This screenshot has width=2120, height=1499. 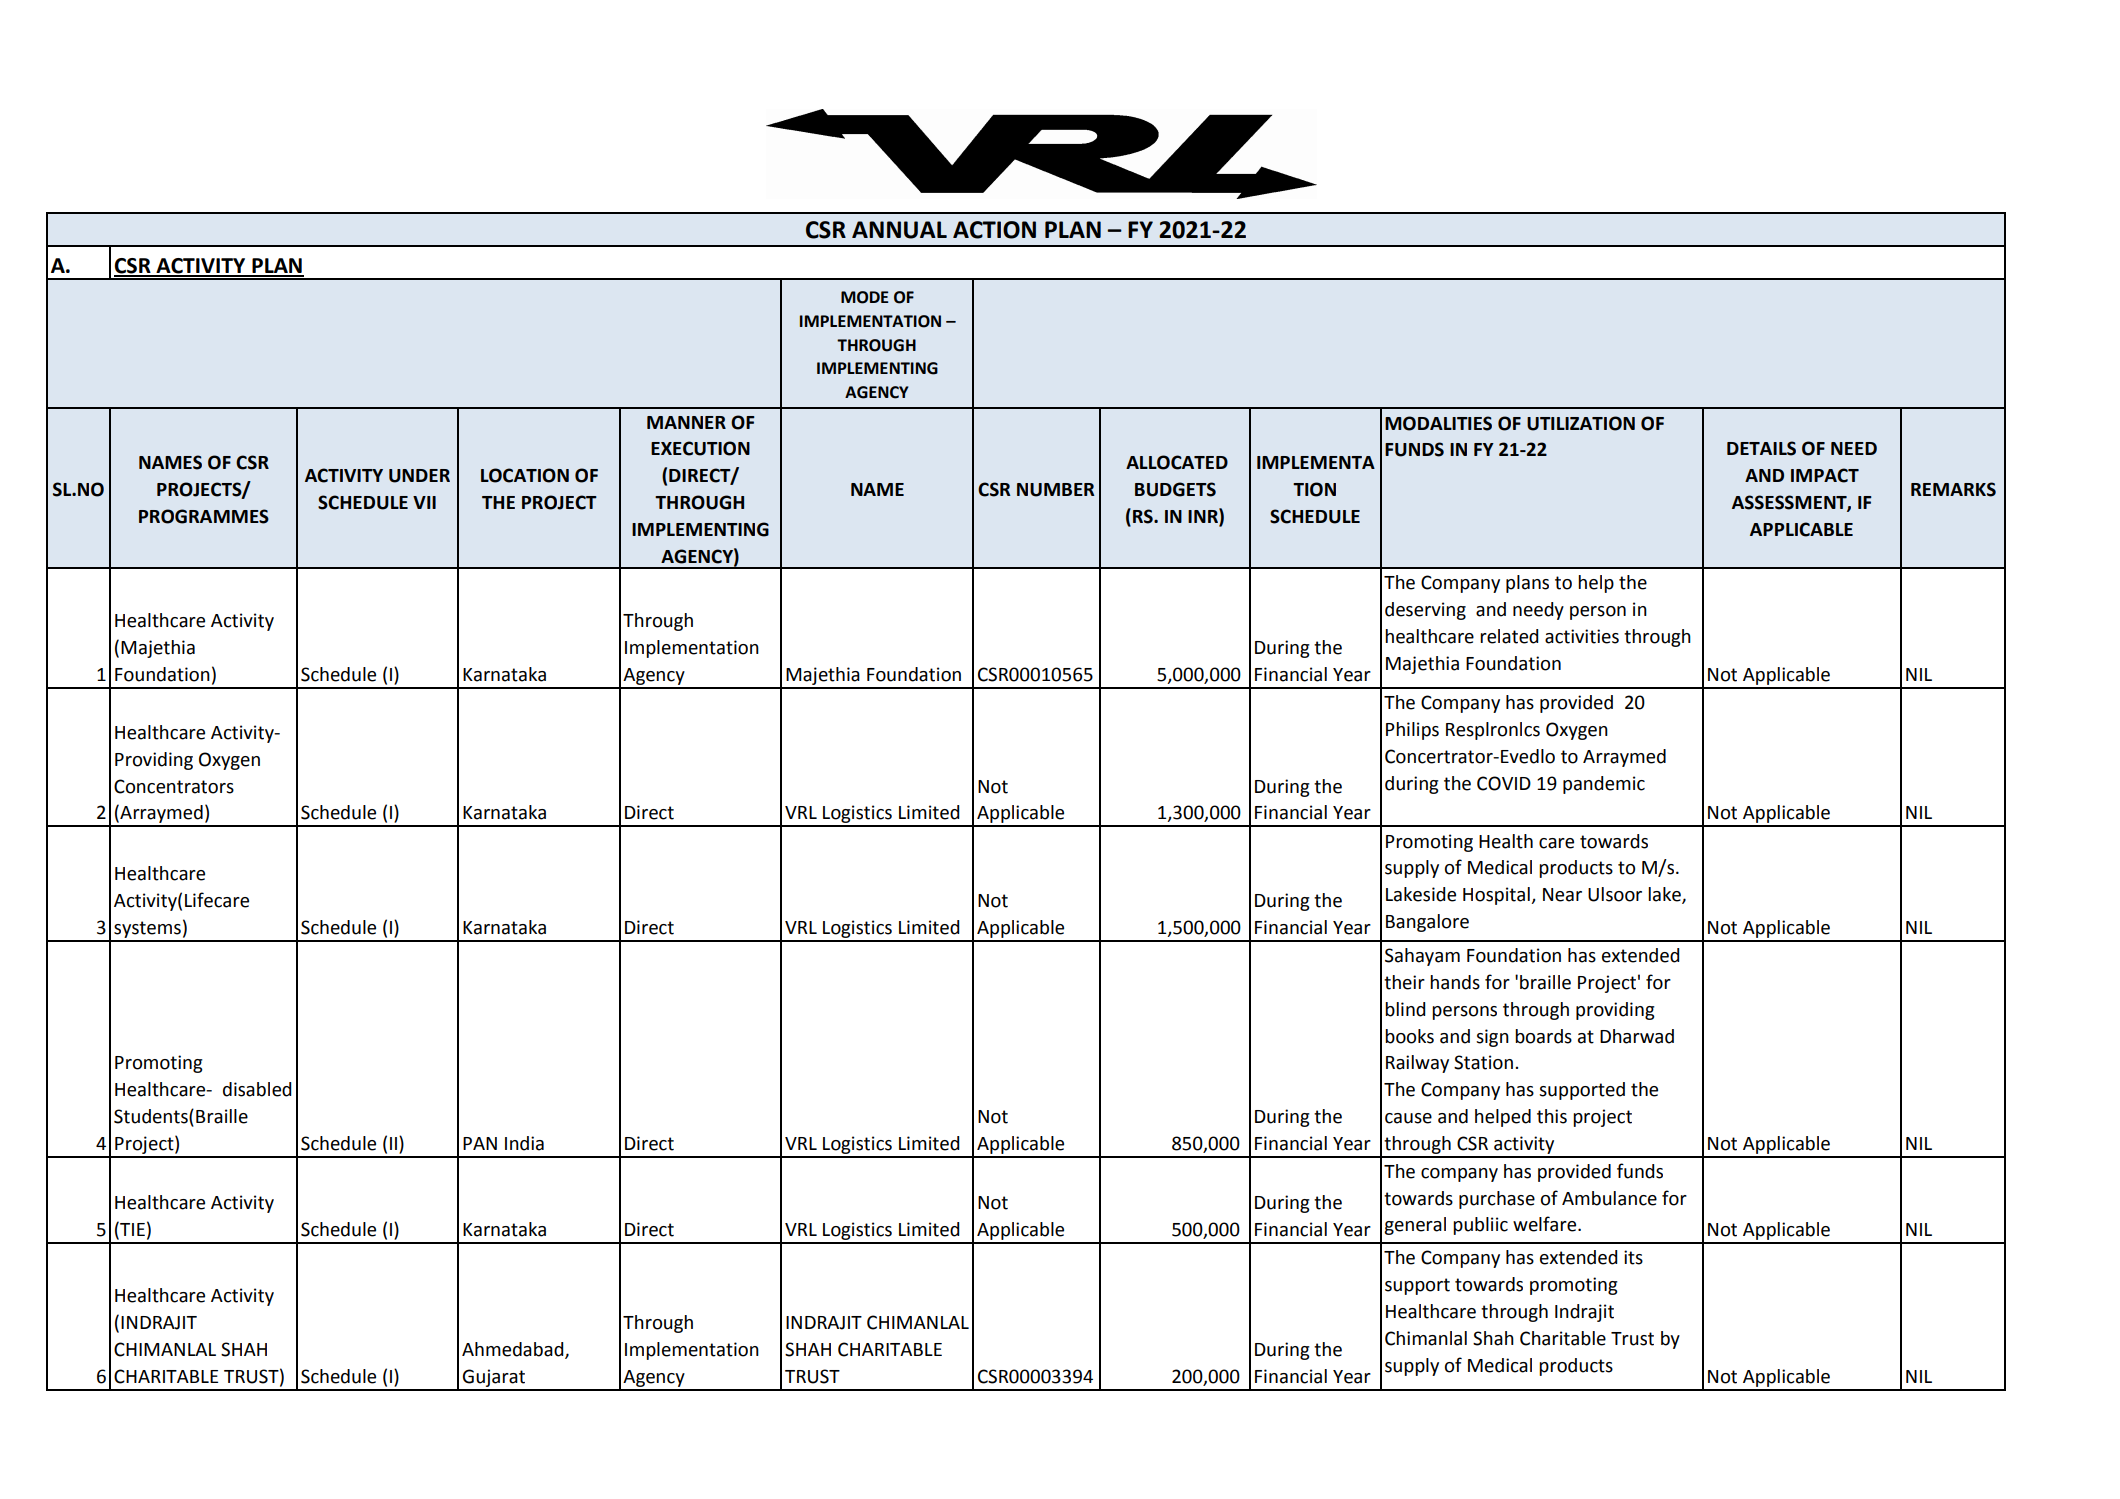 I want to click on UNDER, so click(x=419, y=476).
